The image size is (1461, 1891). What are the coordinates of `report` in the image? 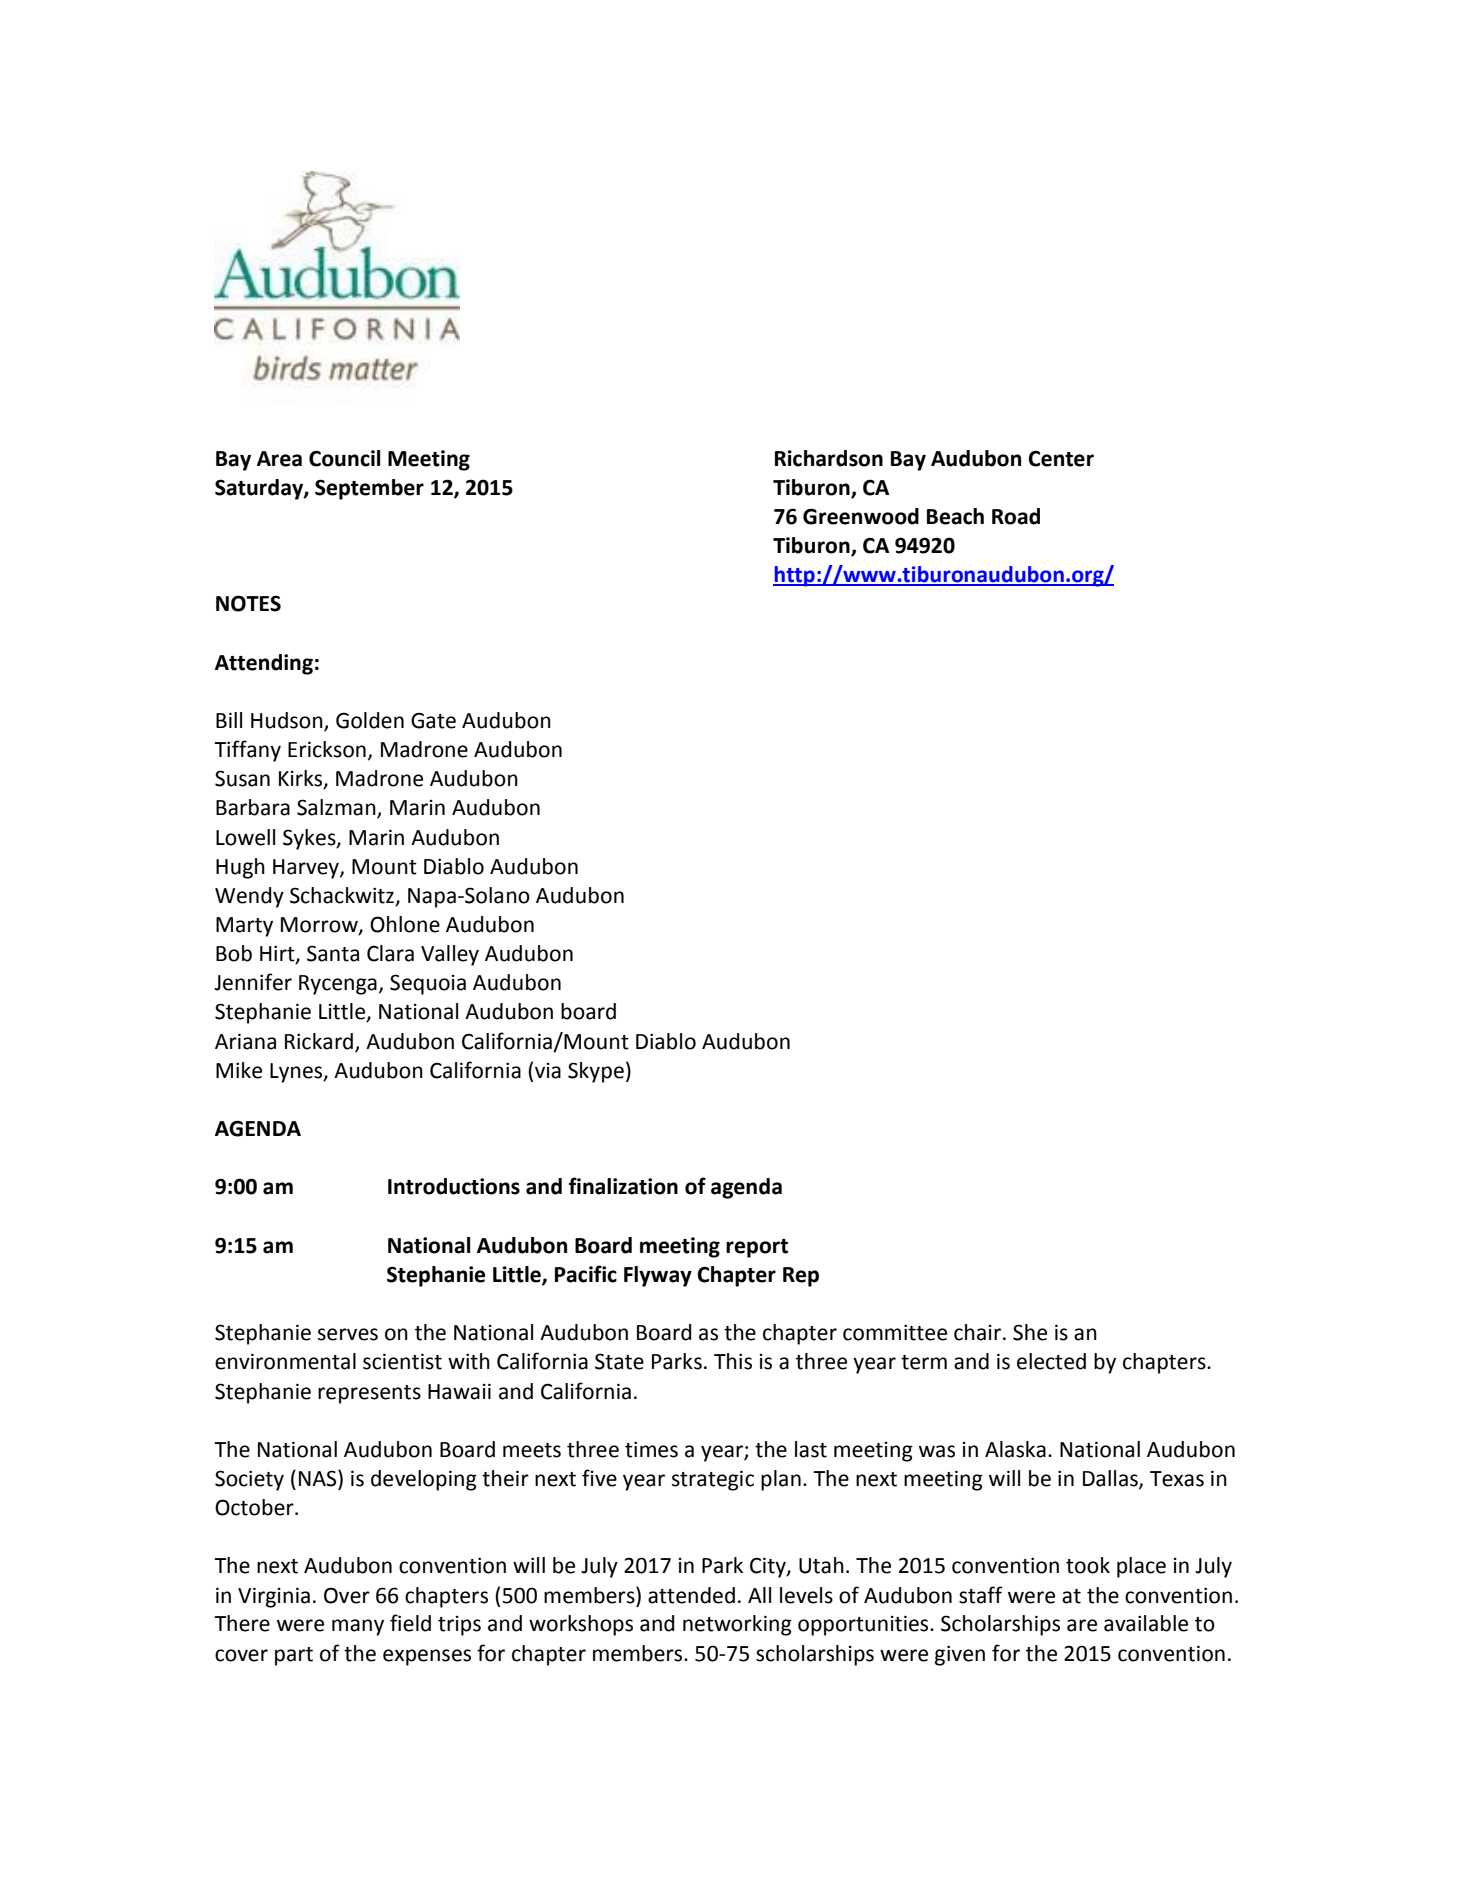 It's located at (757, 1248).
